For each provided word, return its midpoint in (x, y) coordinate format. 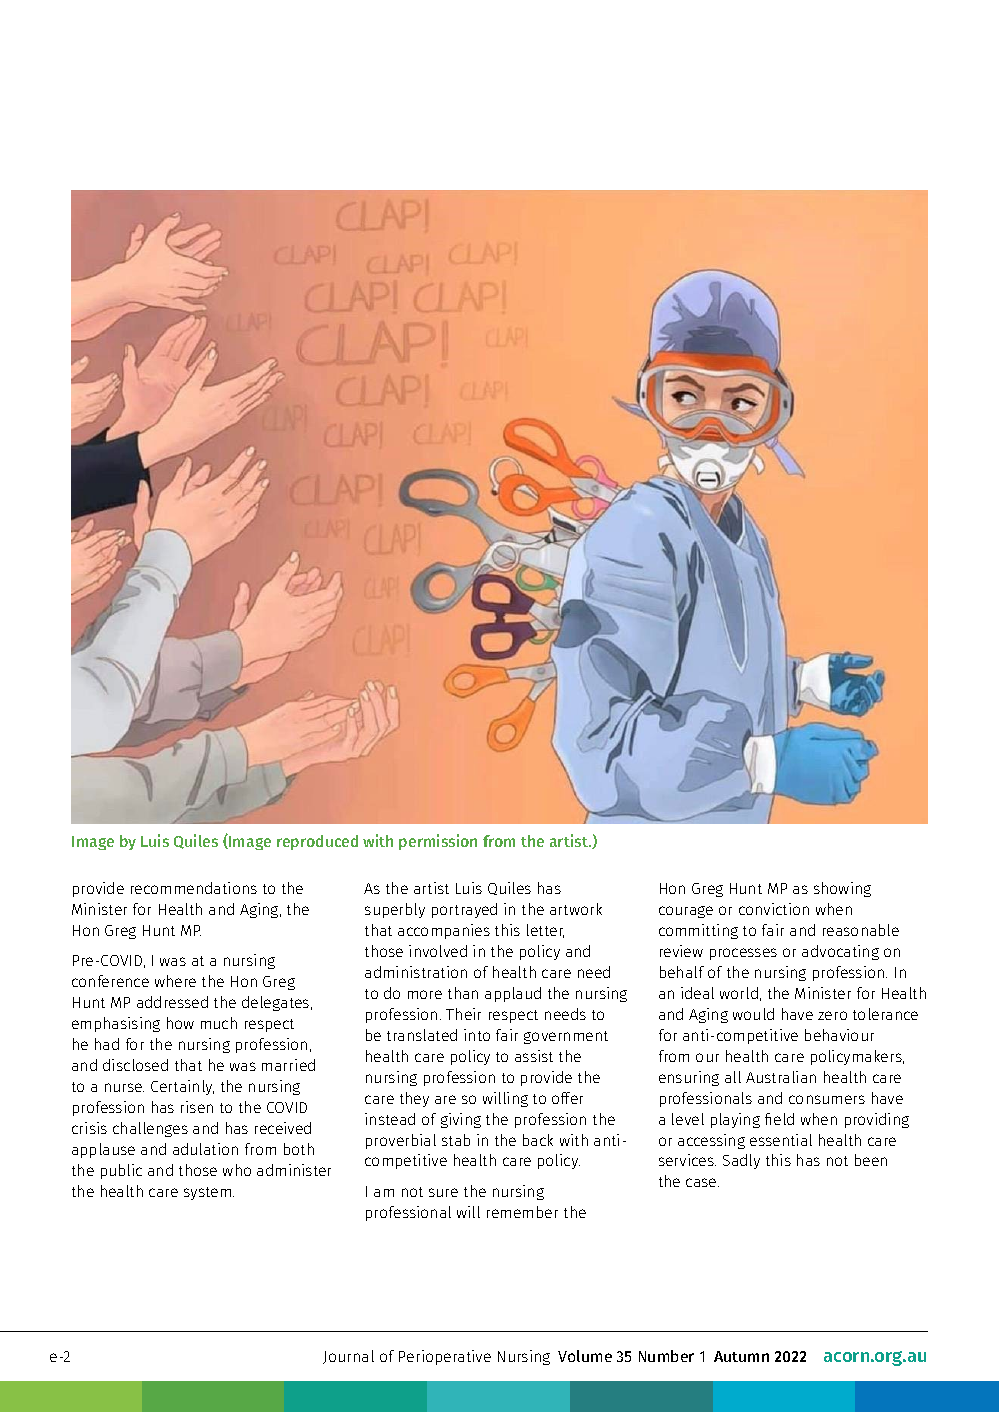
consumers (827, 1099)
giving (461, 1120)
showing (842, 889)
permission (438, 842)
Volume (585, 1356)
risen (197, 1107)
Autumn (741, 1356)
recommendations (194, 888)
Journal (348, 1357)
